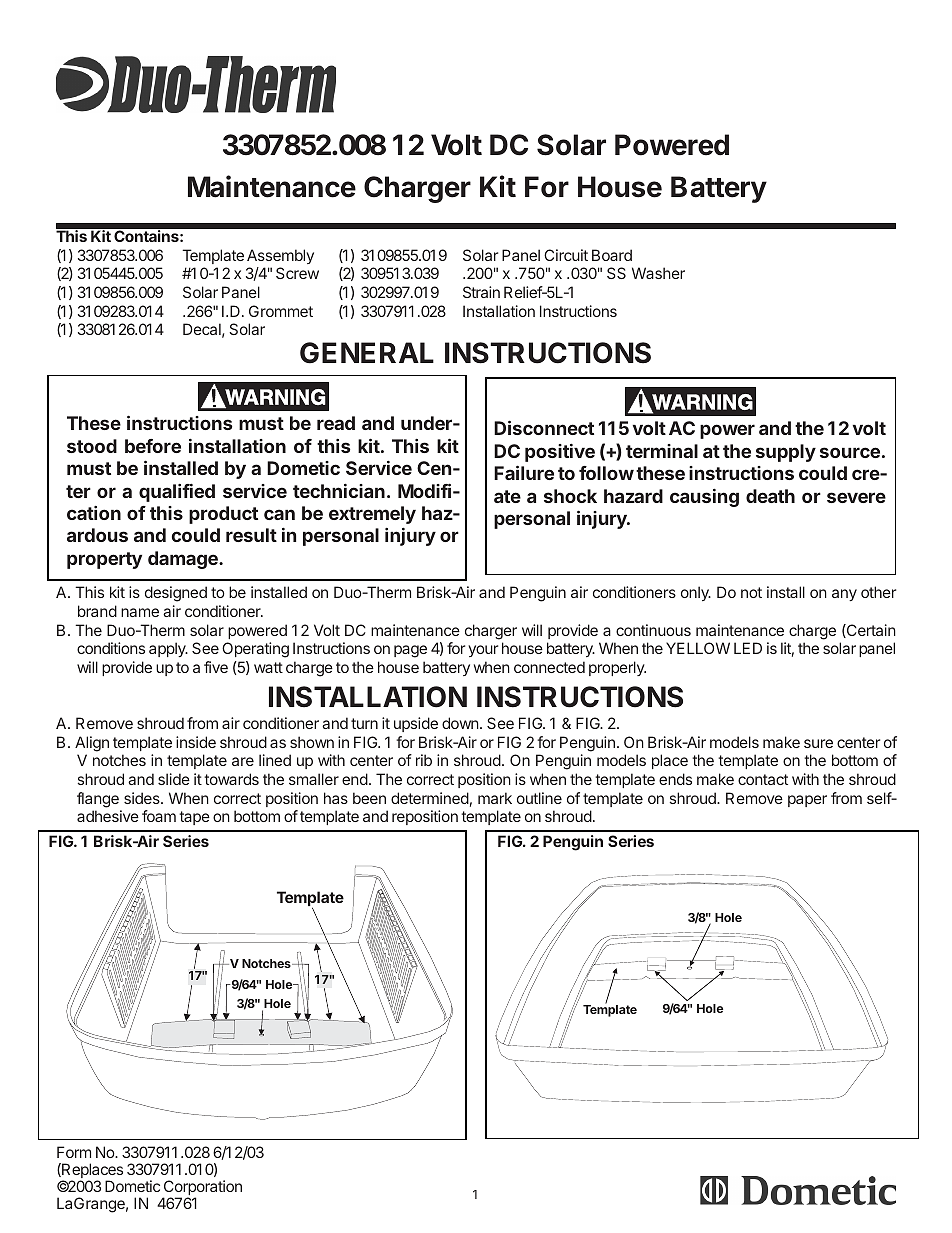  What do you see at coordinates (495, 798) in the page?
I see `mark` at bounding box center [495, 798].
